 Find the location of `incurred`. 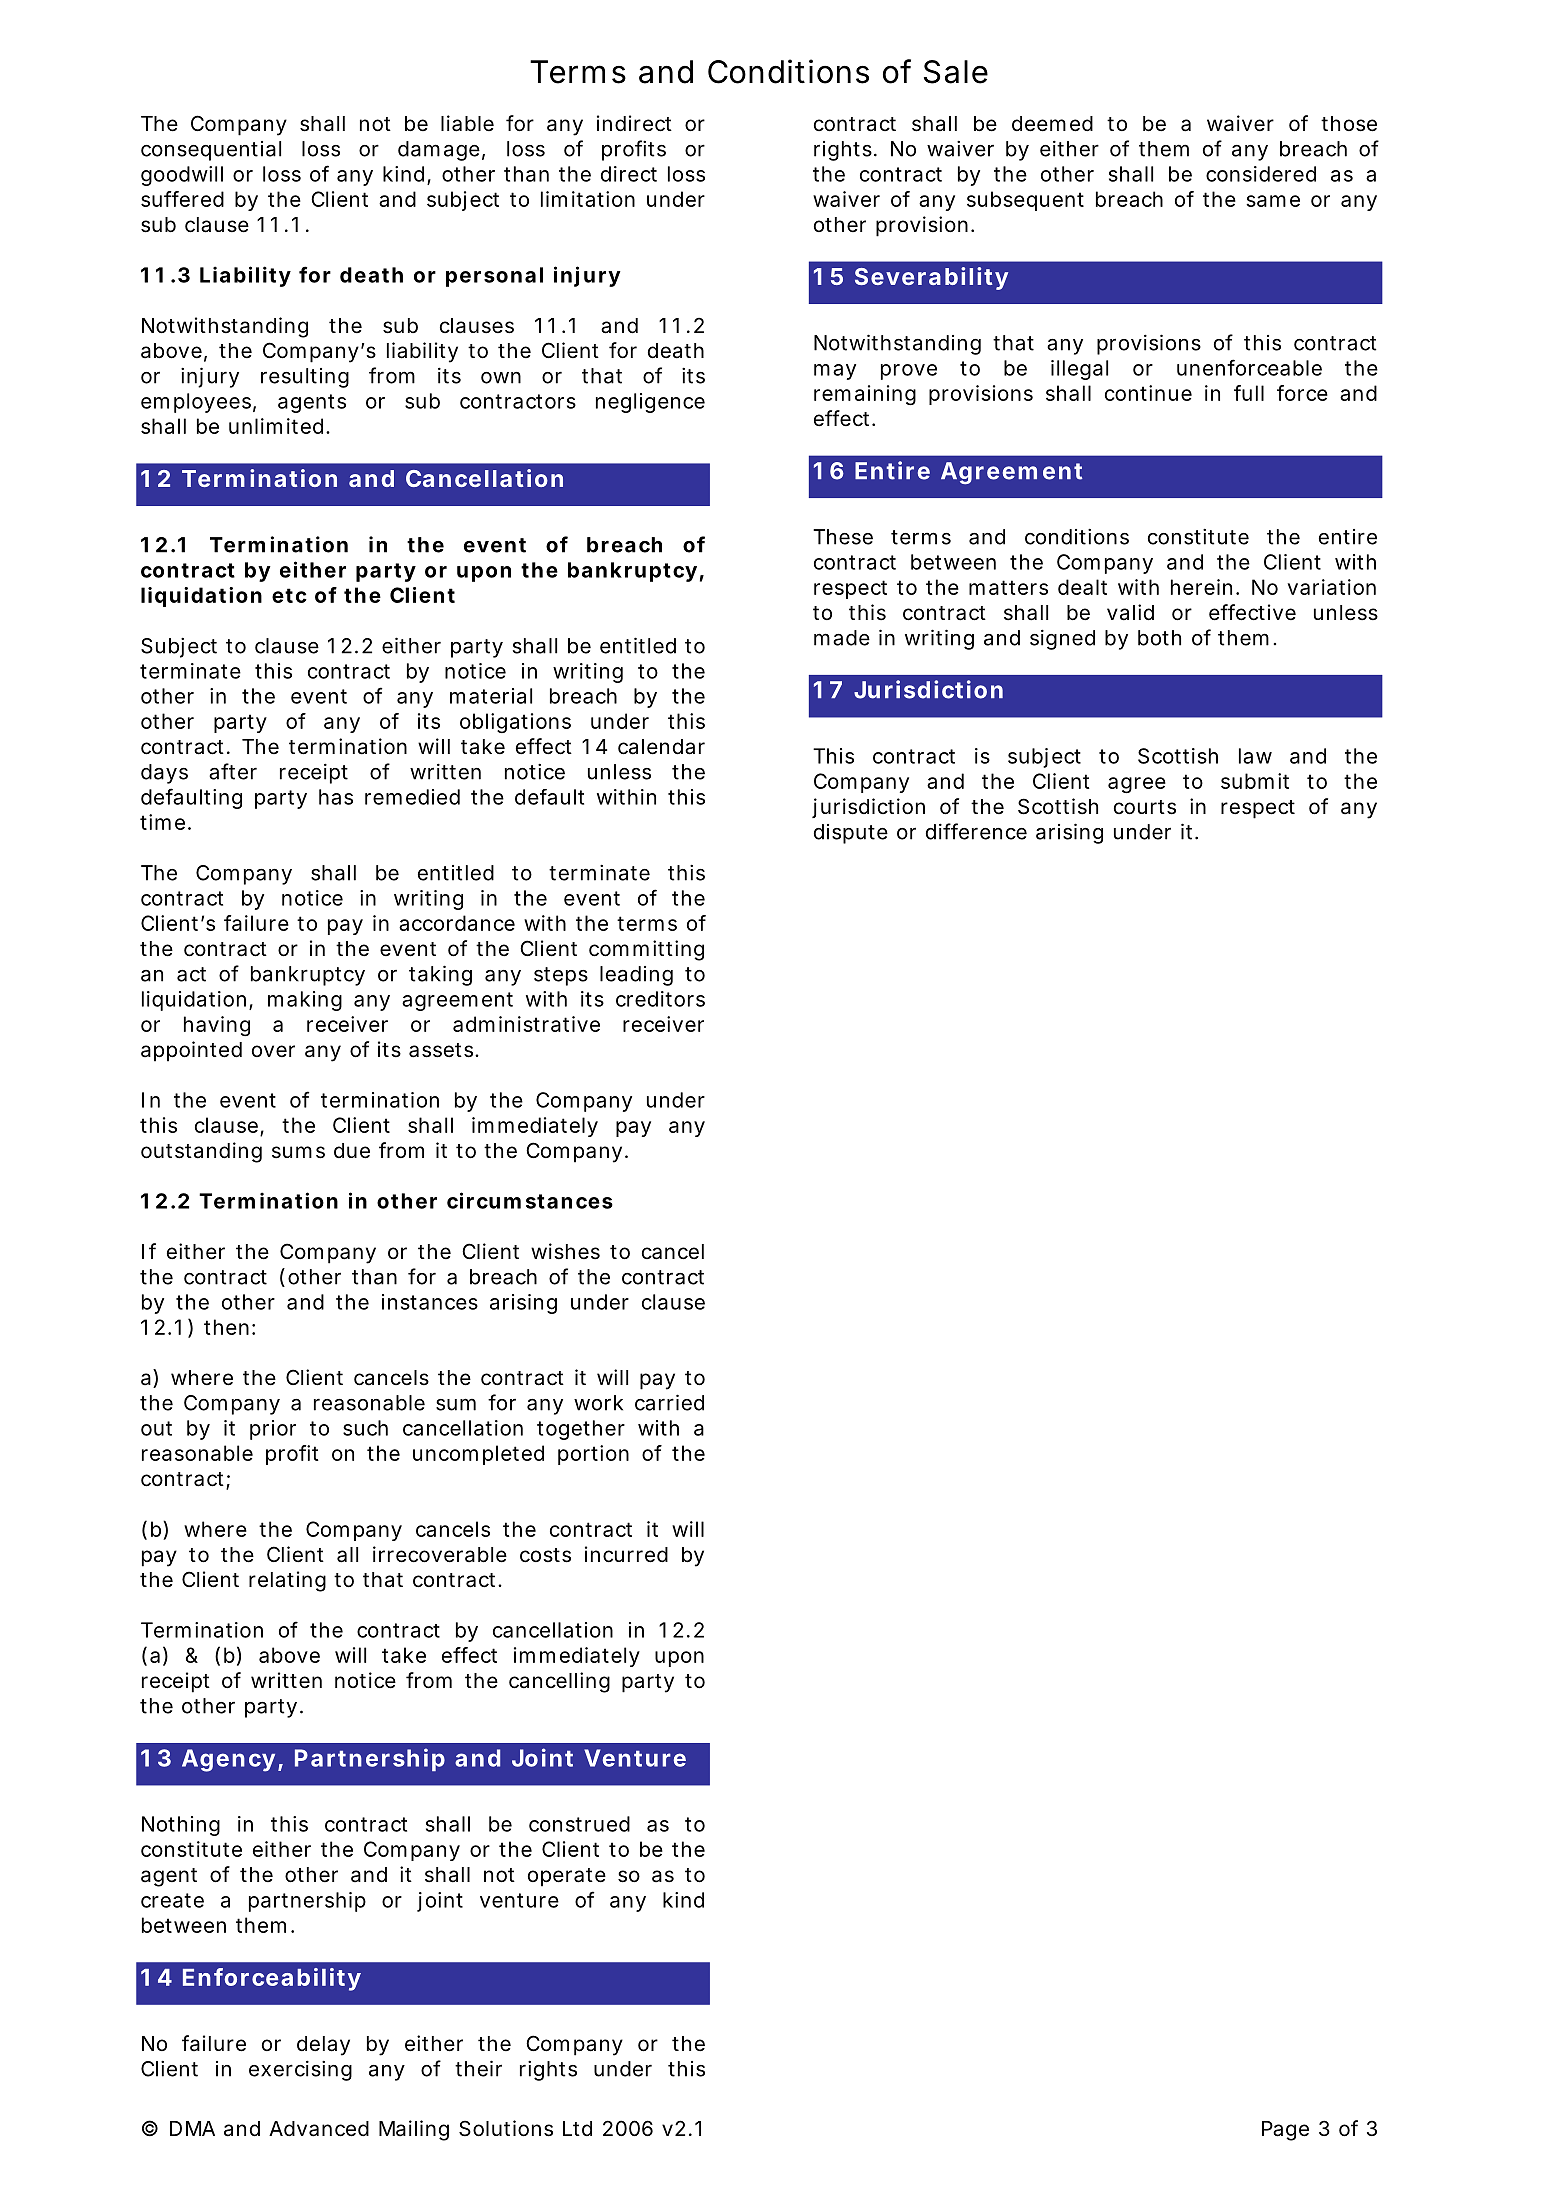

incurred is located at coordinates (626, 1554).
